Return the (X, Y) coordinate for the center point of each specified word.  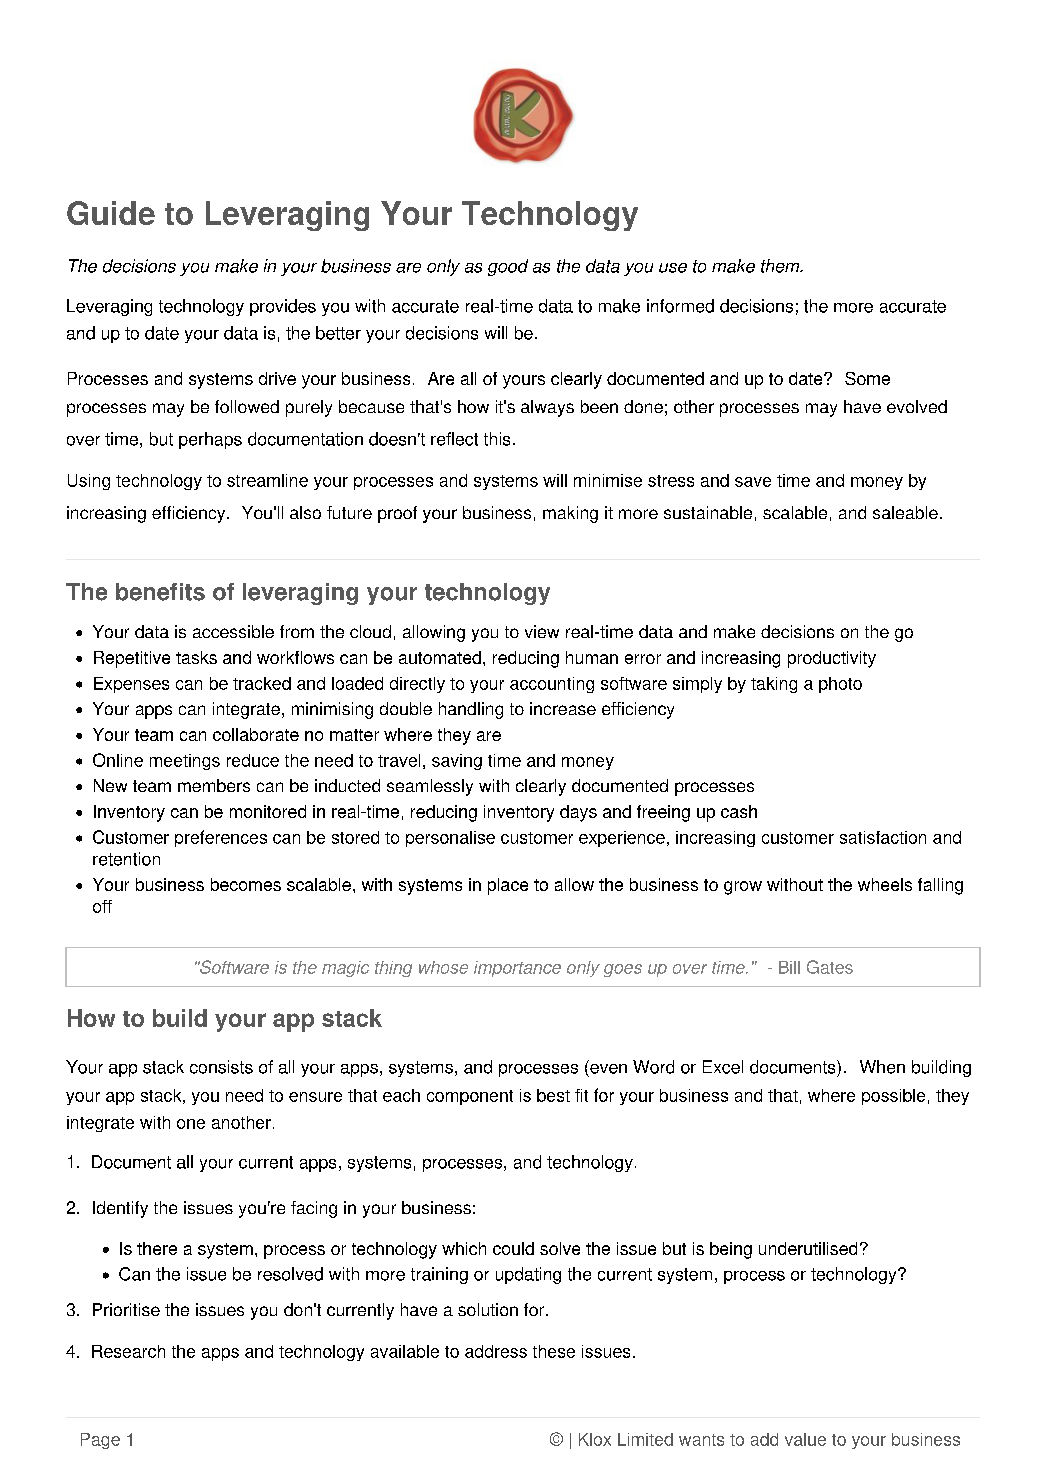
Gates (830, 967)
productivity (832, 659)
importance (517, 969)
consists (221, 1067)
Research (128, 1351)
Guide (111, 213)
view (542, 631)
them (781, 266)
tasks (196, 657)
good (508, 267)
